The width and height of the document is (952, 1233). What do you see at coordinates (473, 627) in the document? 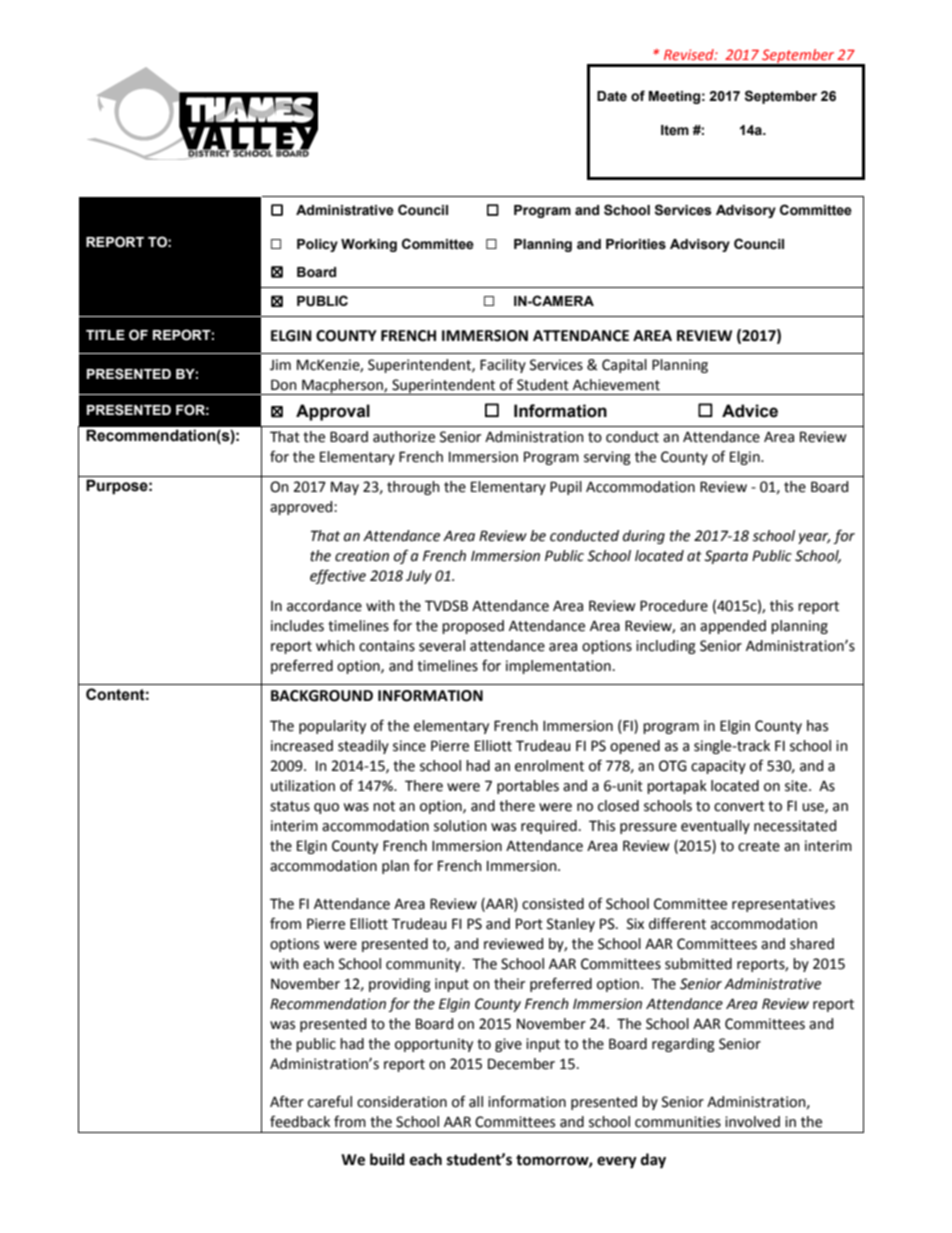
I see `proposed` at bounding box center [473, 627].
